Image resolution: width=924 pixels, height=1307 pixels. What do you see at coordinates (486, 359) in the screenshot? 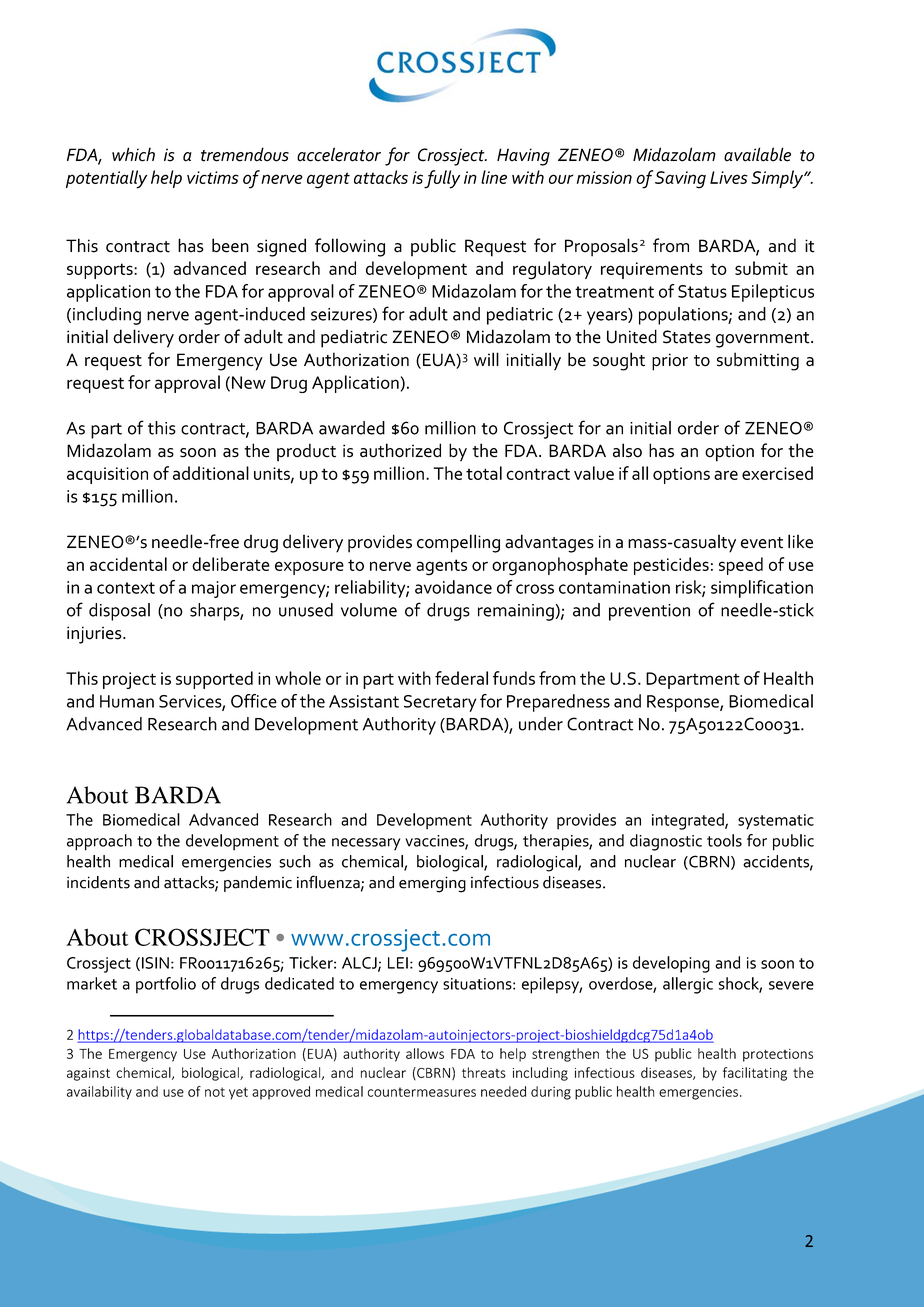
I see `will` at bounding box center [486, 359].
